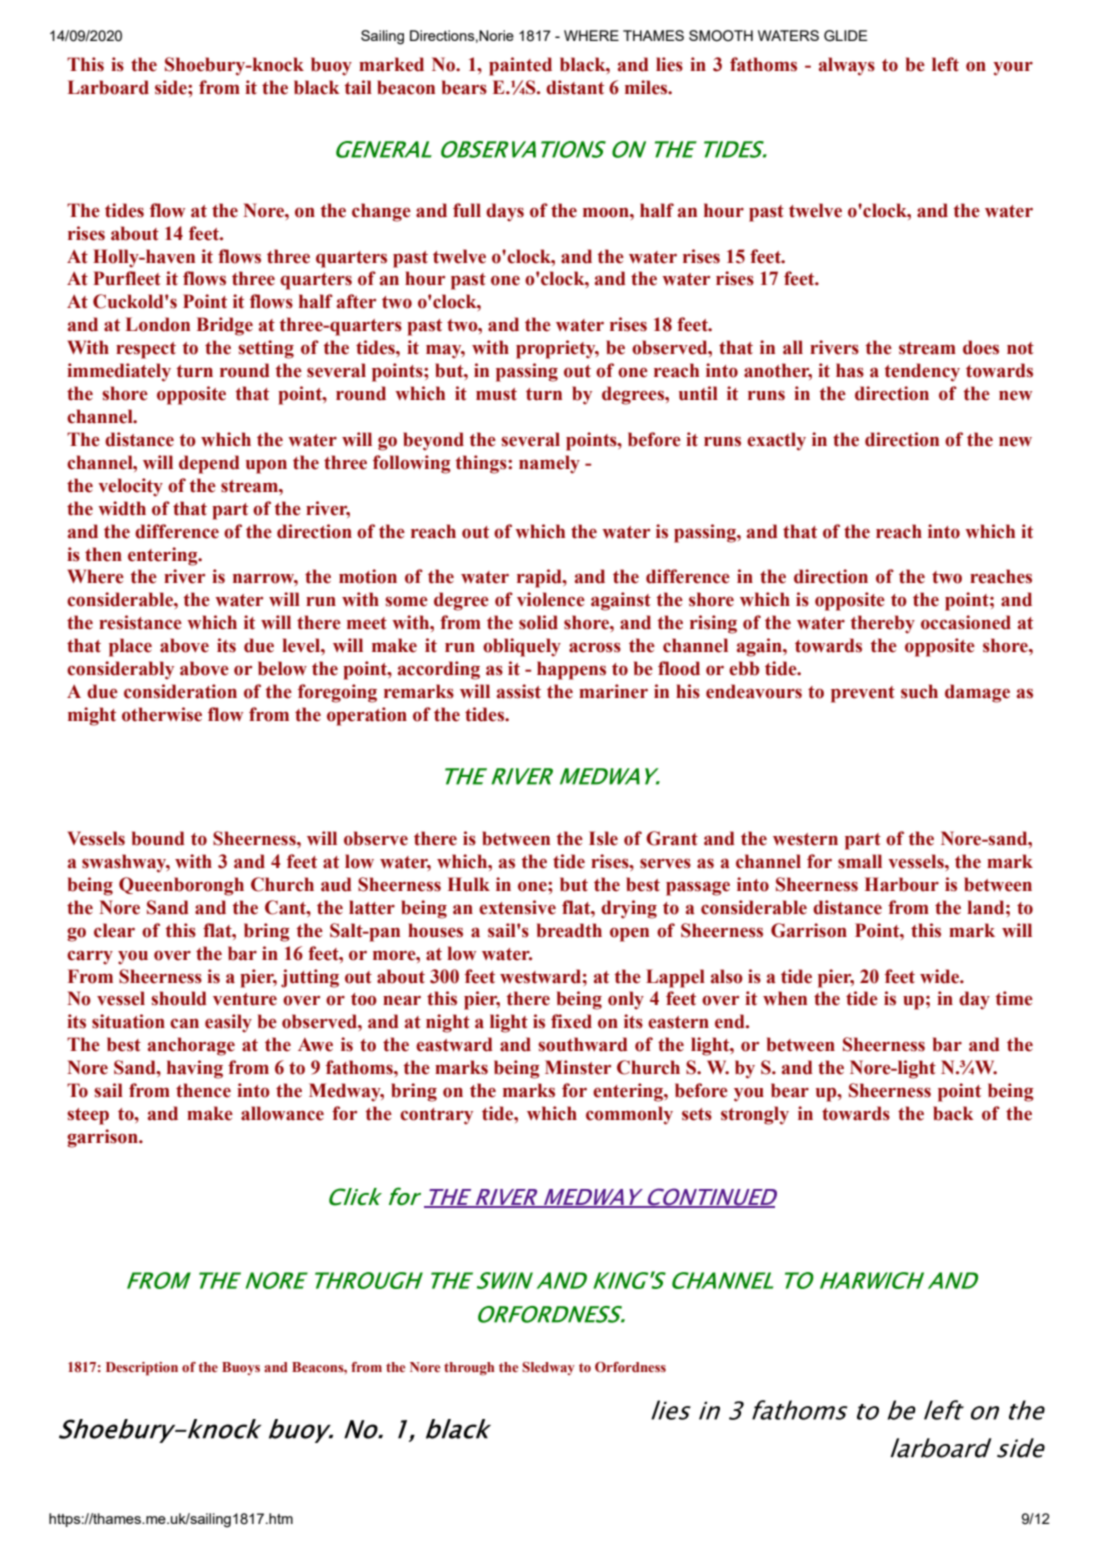 The image size is (1099, 1555). I want to click on CONTINUED, so click(711, 1198).
